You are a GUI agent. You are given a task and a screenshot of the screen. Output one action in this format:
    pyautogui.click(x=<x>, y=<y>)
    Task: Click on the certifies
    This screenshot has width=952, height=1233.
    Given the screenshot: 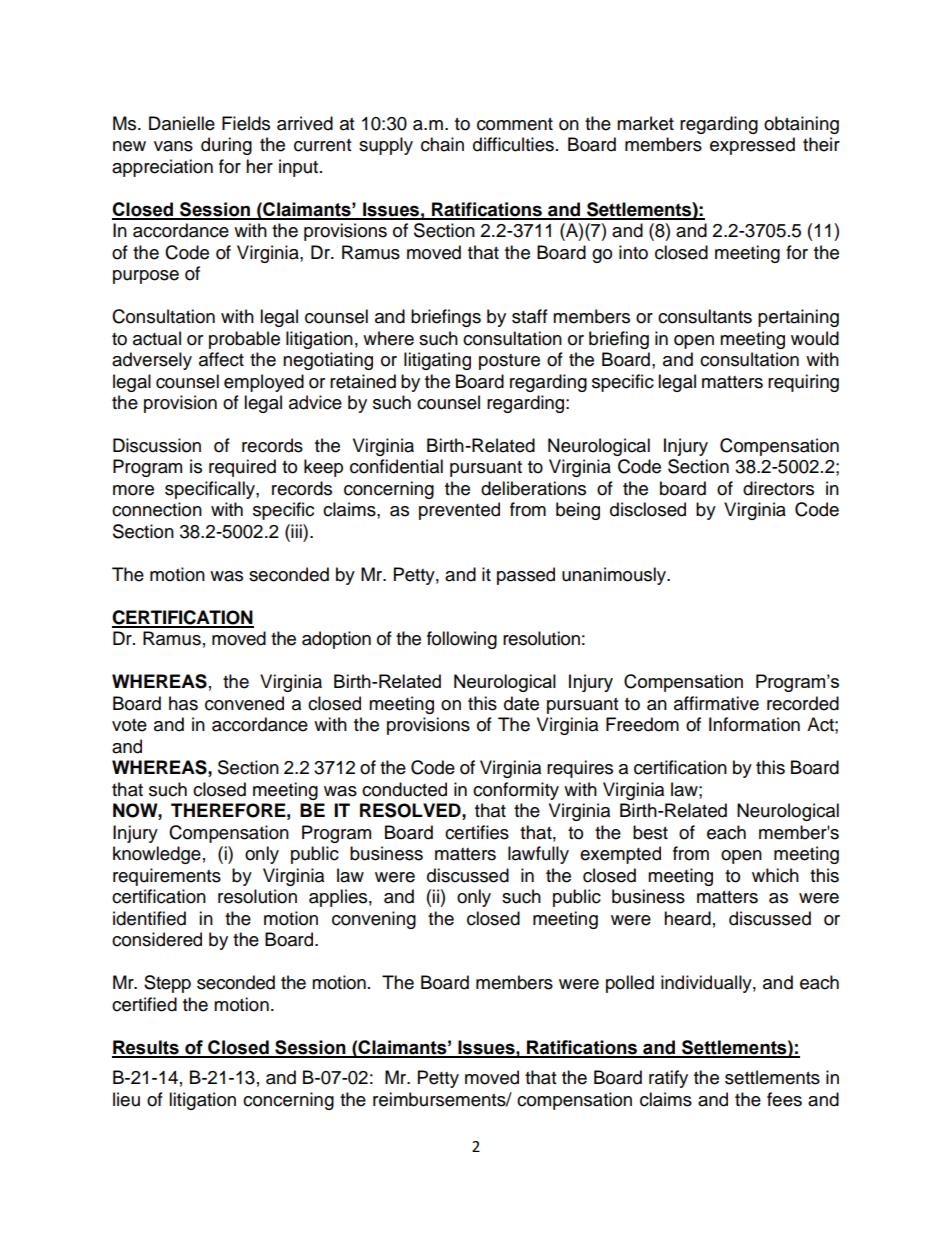 What is the action you would take?
    pyautogui.click(x=477, y=832)
